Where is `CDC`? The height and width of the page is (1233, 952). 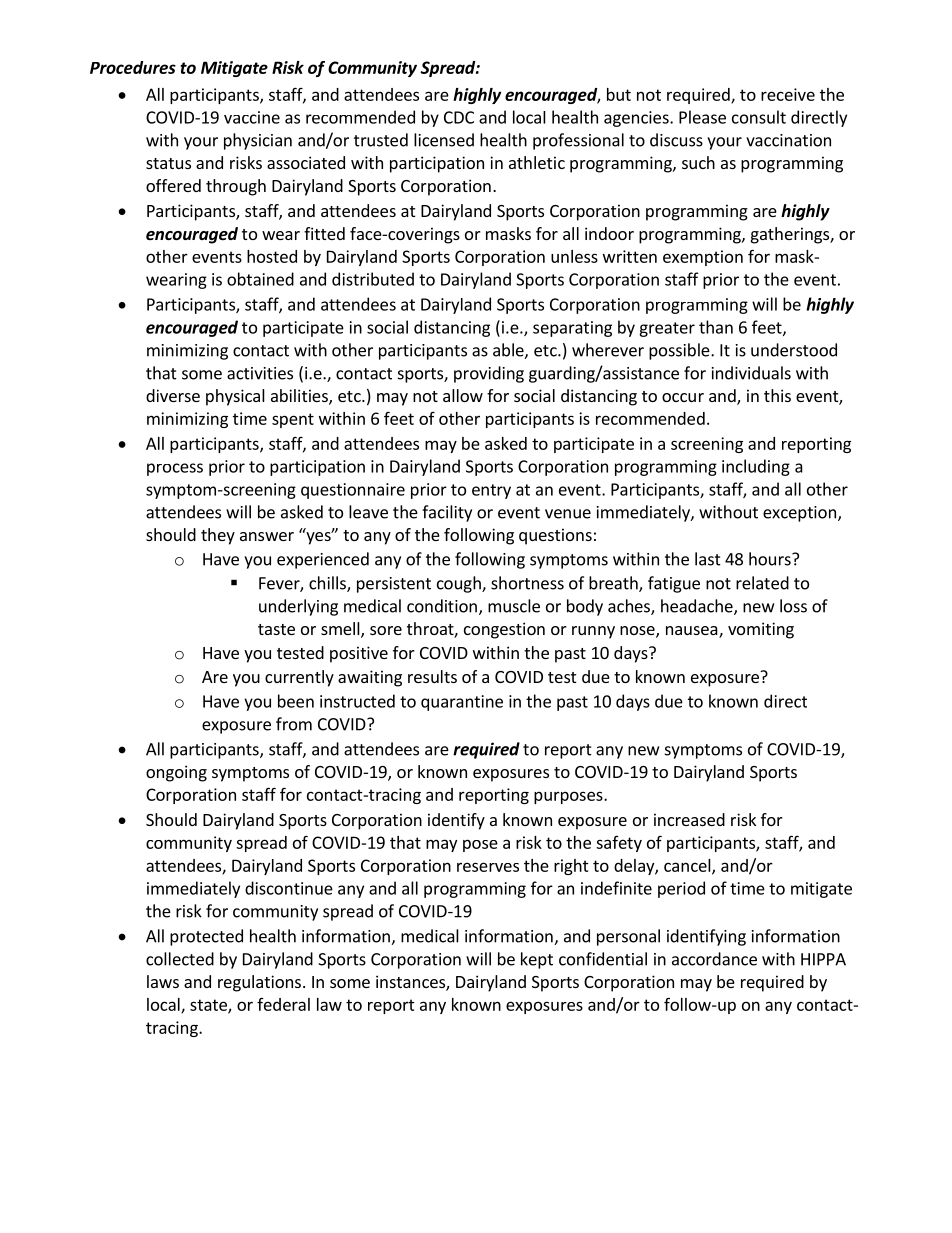 CDC is located at coordinates (459, 117).
